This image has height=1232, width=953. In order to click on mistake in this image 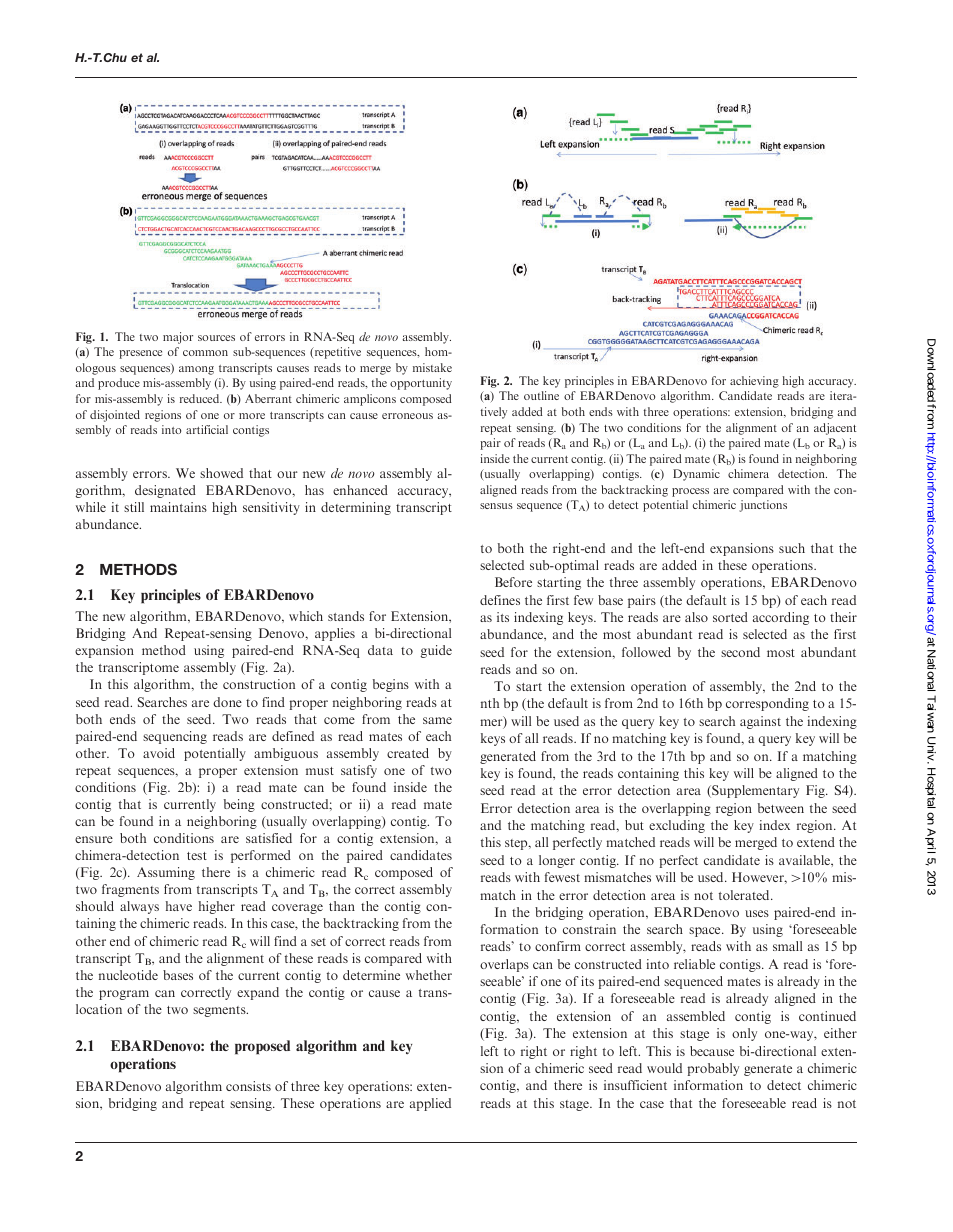, I will do `click(432, 367)`.
